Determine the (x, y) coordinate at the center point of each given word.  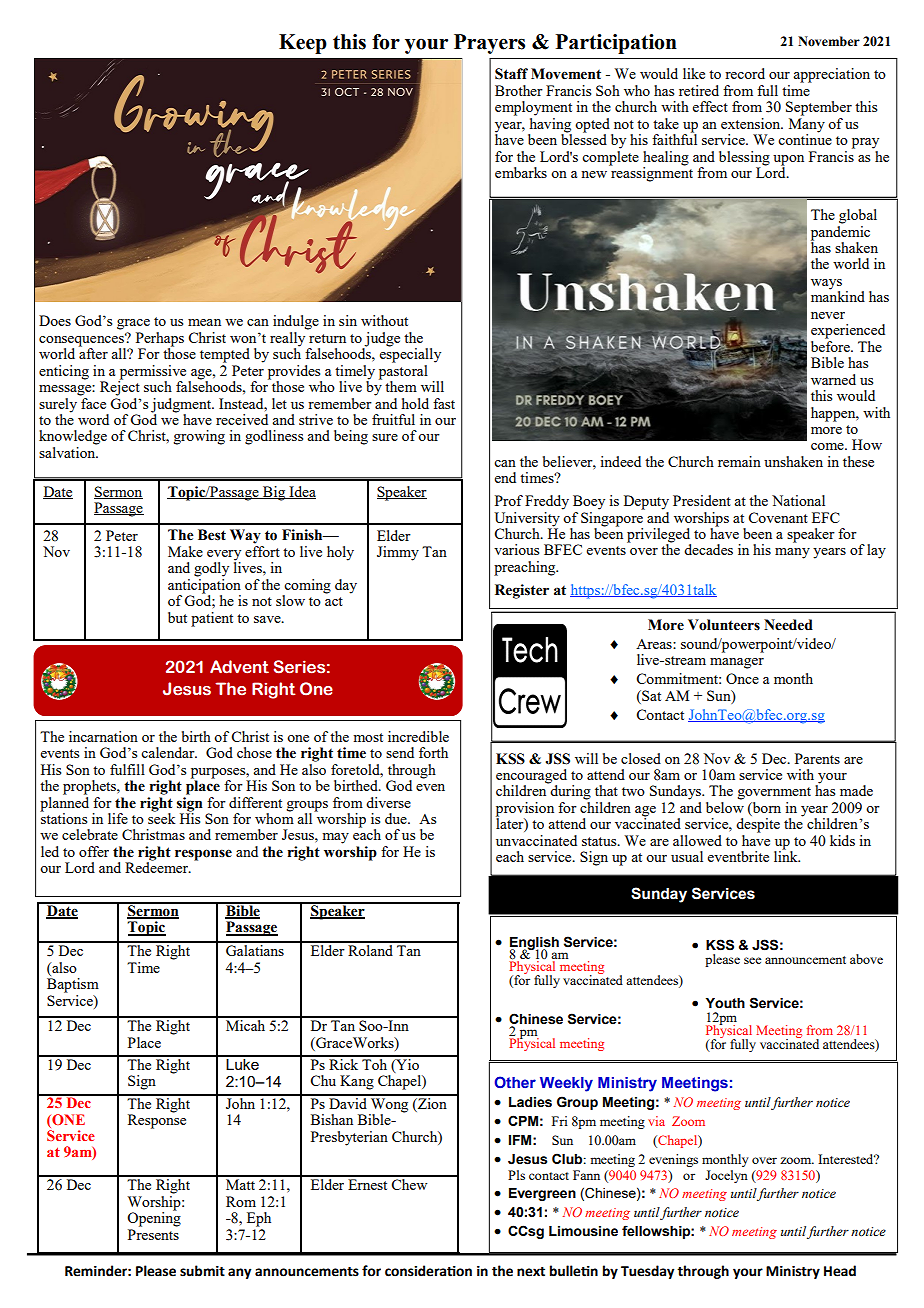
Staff (511, 74)
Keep (303, 44)
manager (737, 663)
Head (840, 1271)
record (745, 73)
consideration (428, 1271)
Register (522, 591)
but (177, 617)
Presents (153, 1234)
